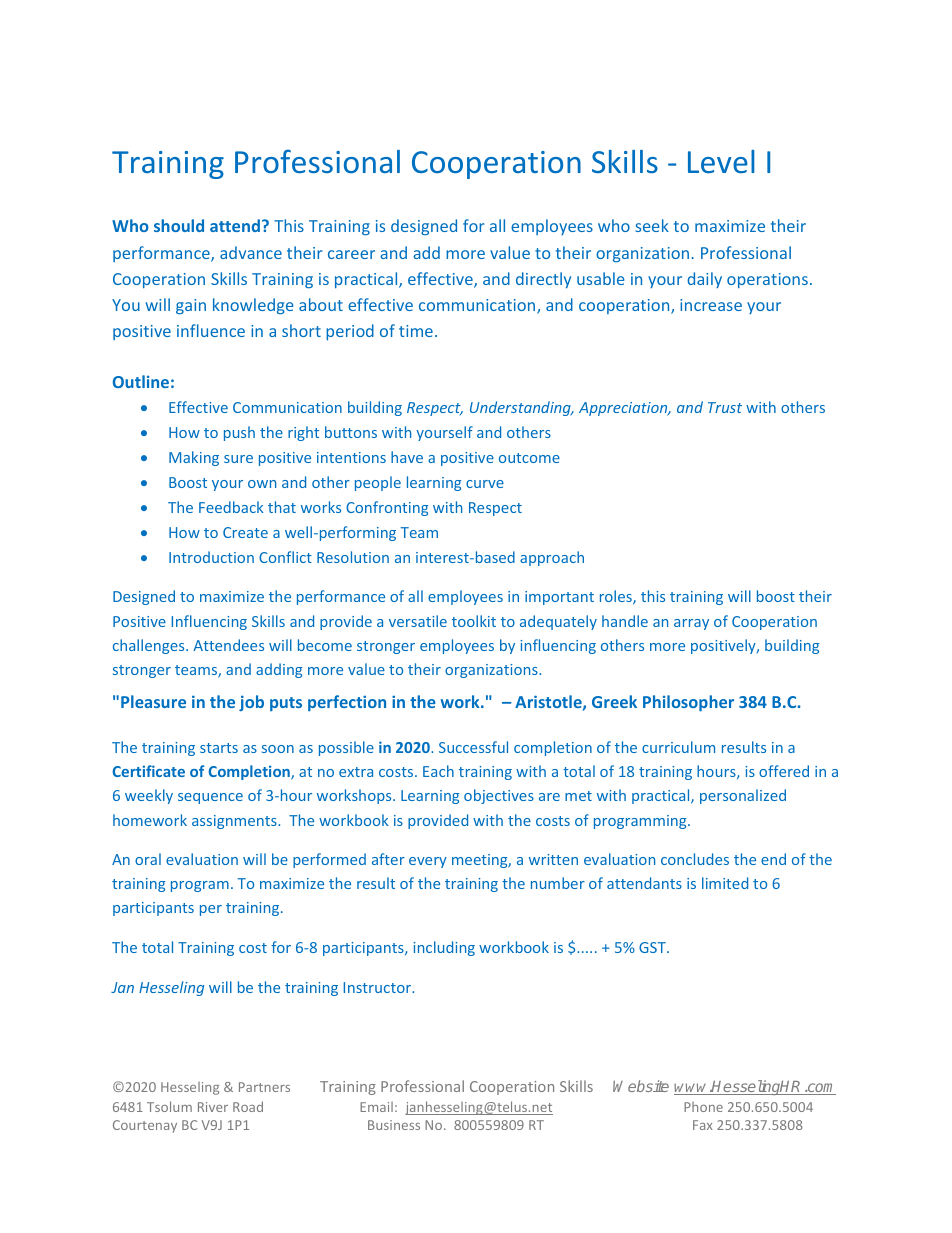 This document has height=1233, width=952. I want to click on Business, so click(394, 1125).
